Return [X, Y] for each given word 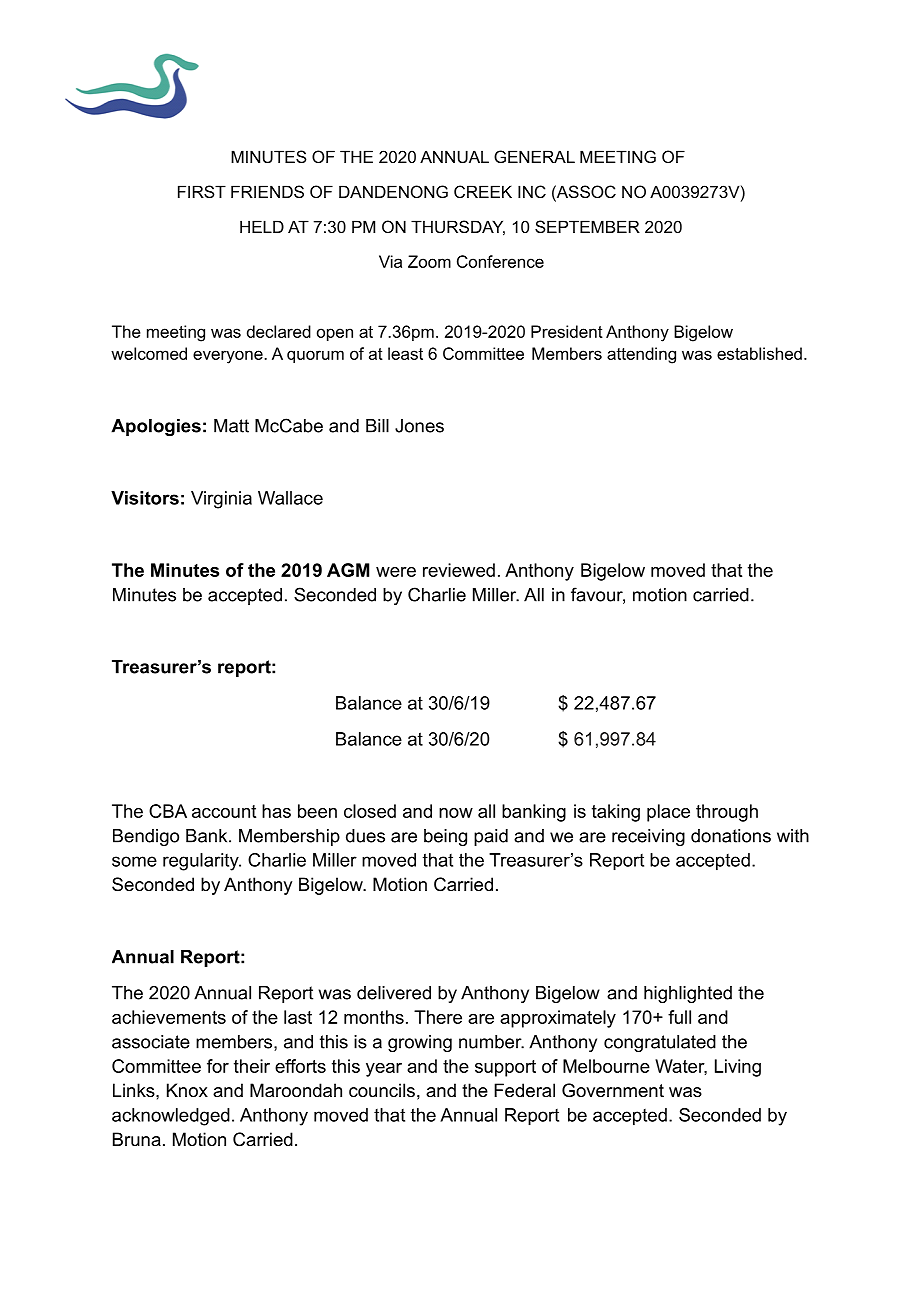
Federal [524, 1090]
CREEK [483, 191]
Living [738, 1068]
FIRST [202, 191]
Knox [187, 1090]
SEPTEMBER [587, 226]
